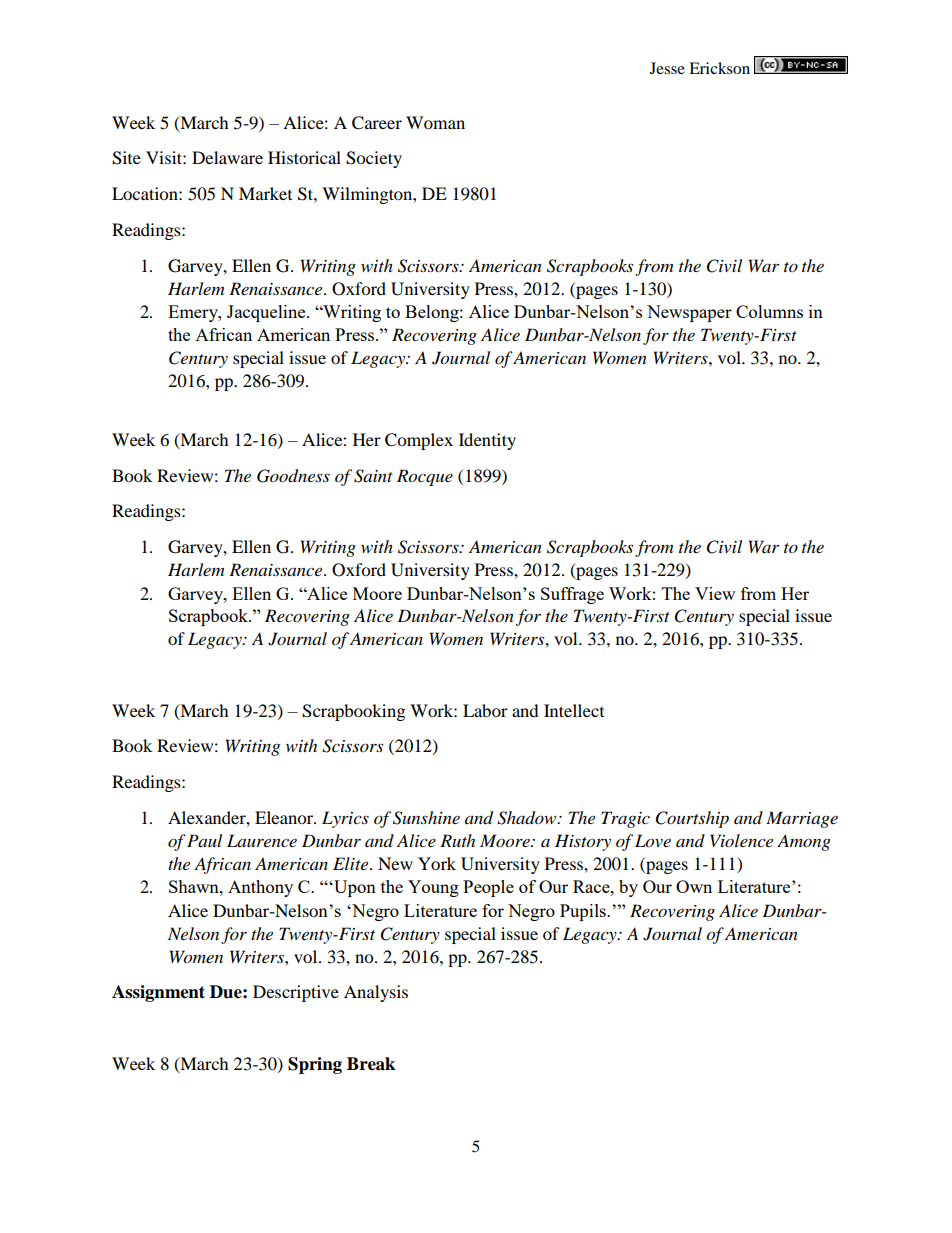 This screenshot has width=952, height=1233. What do you see at coordinates (285, 817) in the screenshot?
I see `Eleanor` at bounding box center [285, 817].
